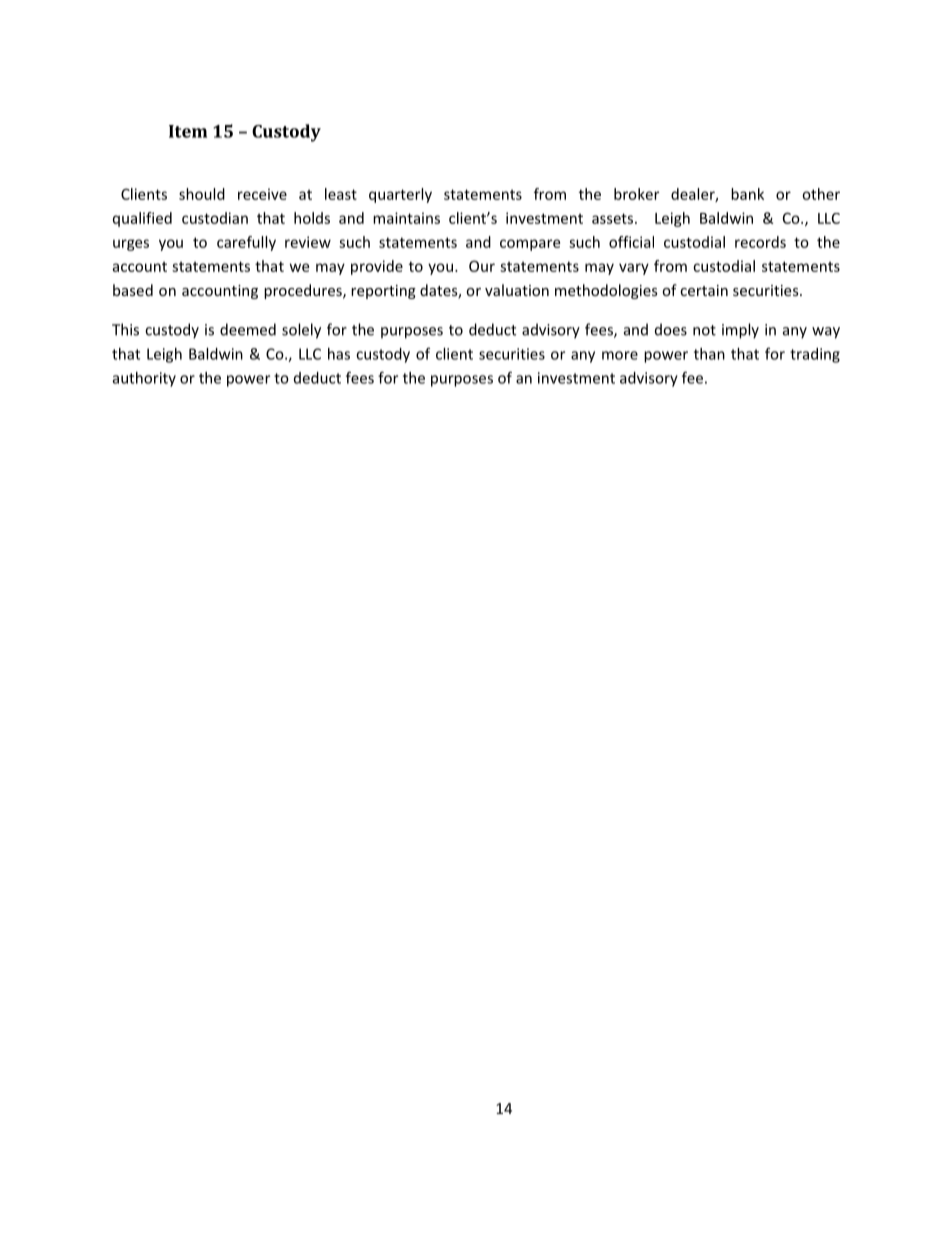 This screenshot has height=1233, width=952. Describe the element at coordinates (482, 266) in the screenshot. I see `Our` at that location.
